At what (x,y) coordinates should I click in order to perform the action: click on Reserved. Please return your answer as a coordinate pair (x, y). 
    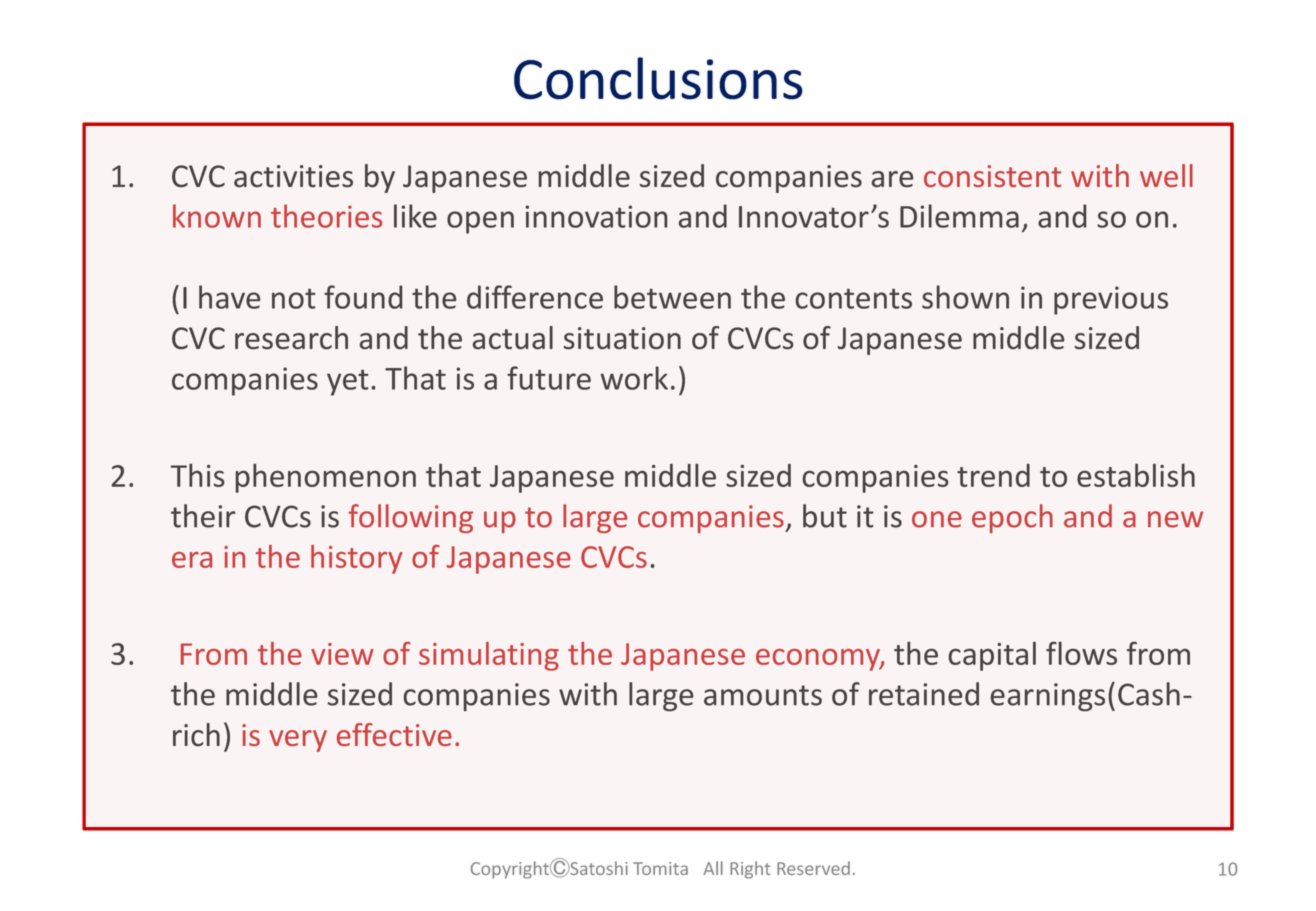
    Looking at the image, I should click on (813, 868).
